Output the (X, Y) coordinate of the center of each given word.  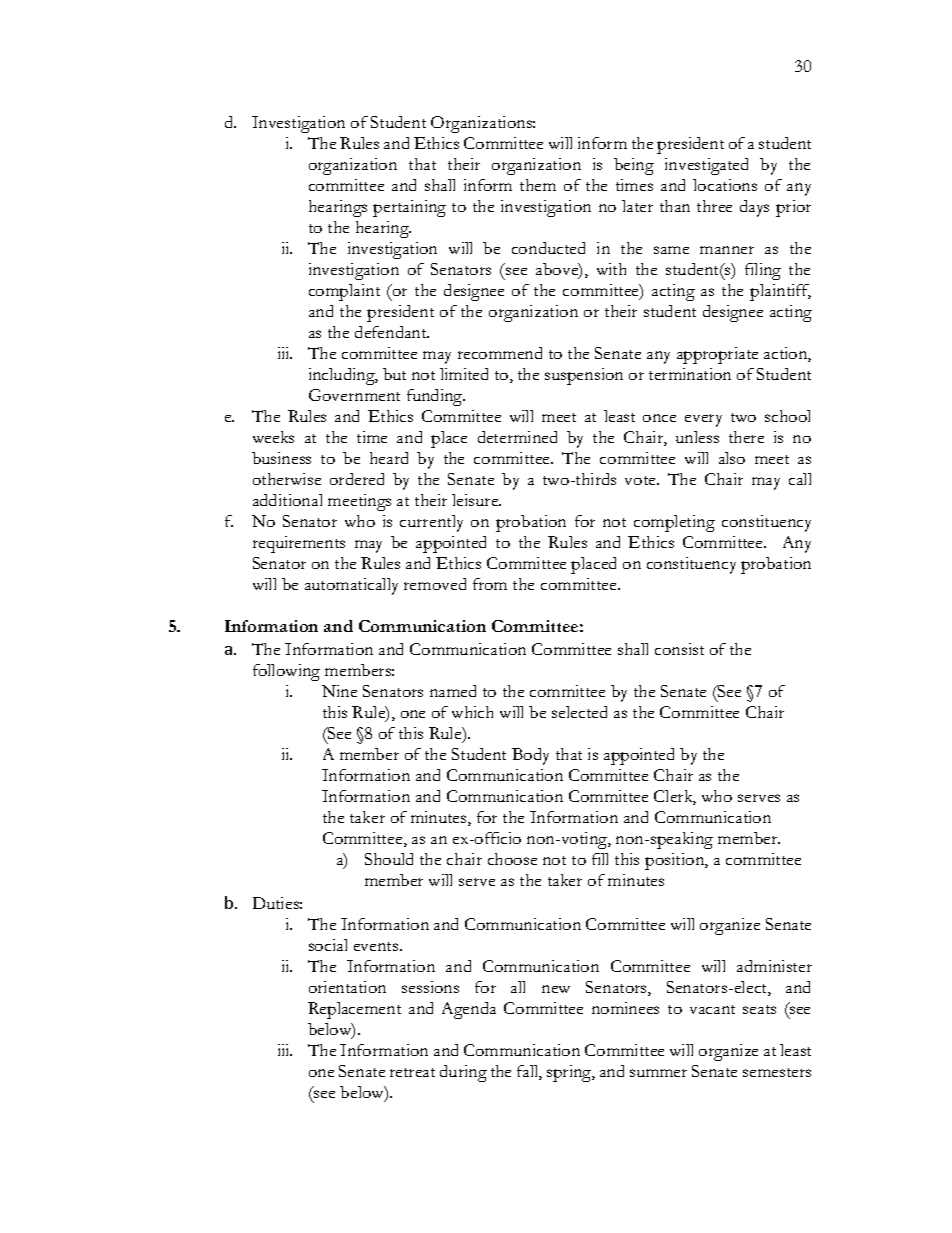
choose (512, 859)
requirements (299, 544)
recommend (500, 353)
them (538, 185)
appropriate (717, 355)
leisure (476, 500)
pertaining (409, 208)
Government (354, 395)
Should (389, 859)
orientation (347, 987)
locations (725, 185)
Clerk (675, 797)
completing (674, 523)
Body (530, 756)
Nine (339, 691)
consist (679, 649)
